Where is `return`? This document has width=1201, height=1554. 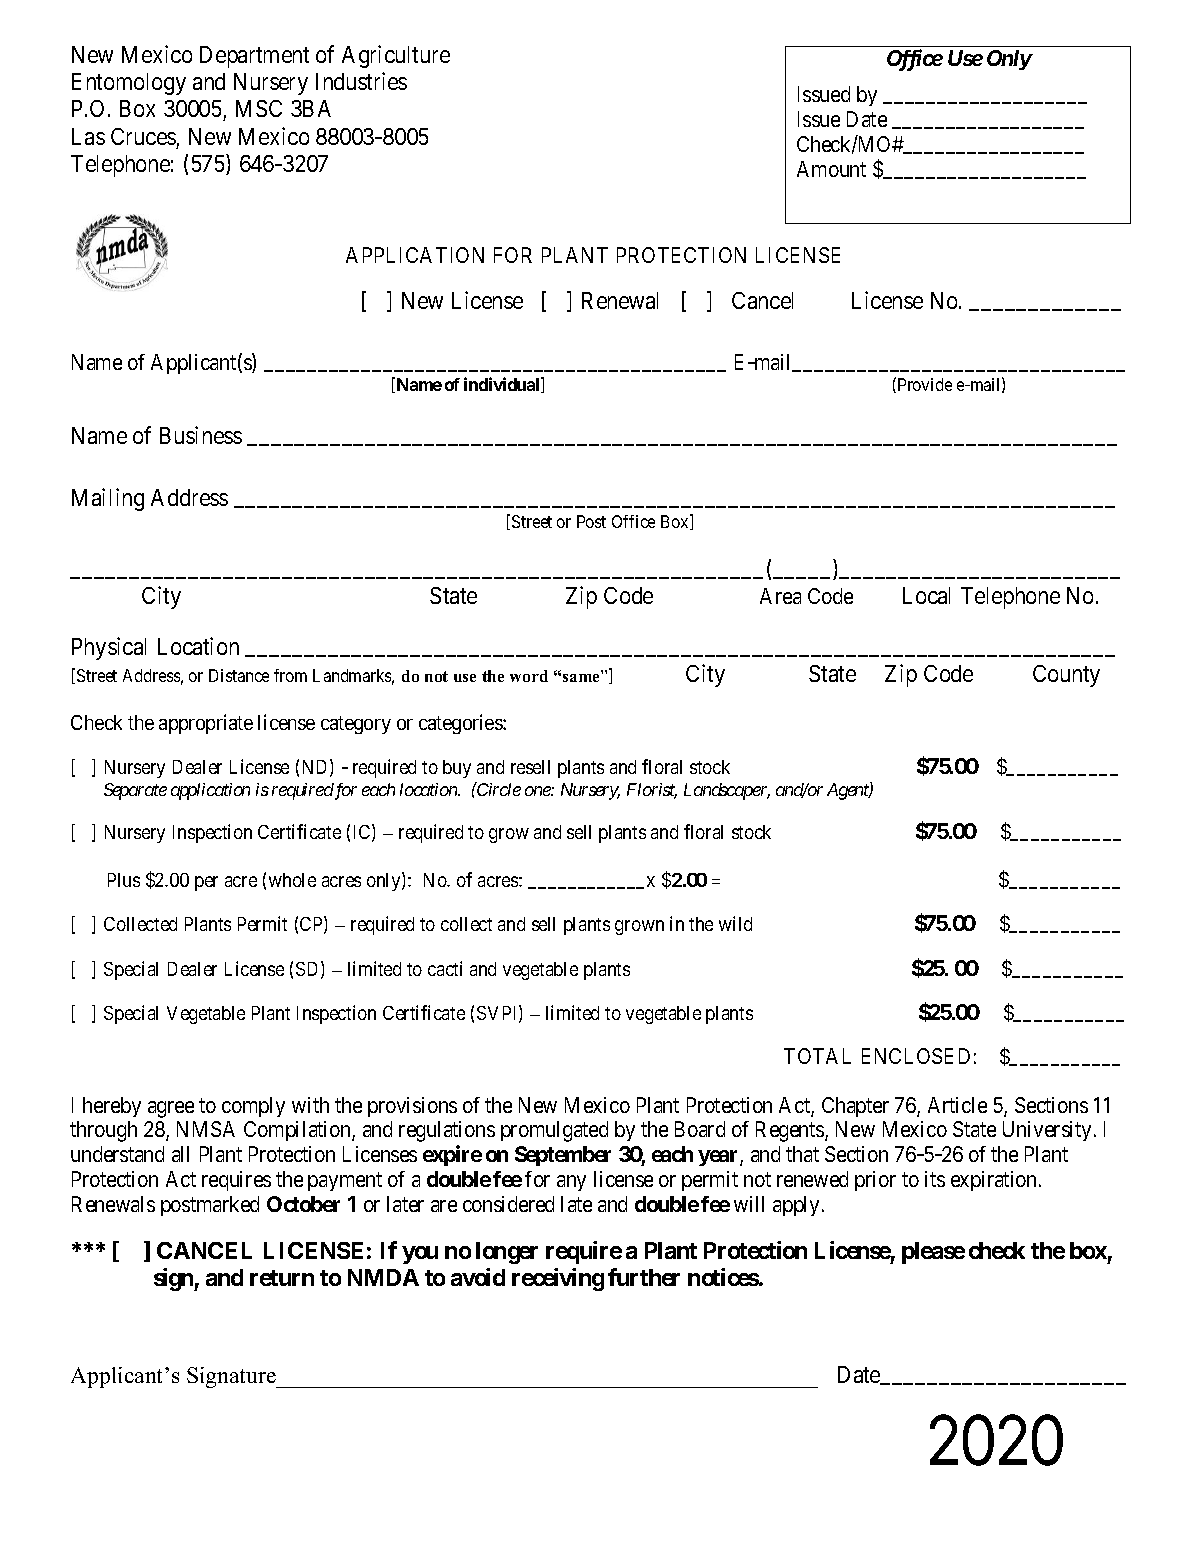
return is located at coordinates (282, 1278).
